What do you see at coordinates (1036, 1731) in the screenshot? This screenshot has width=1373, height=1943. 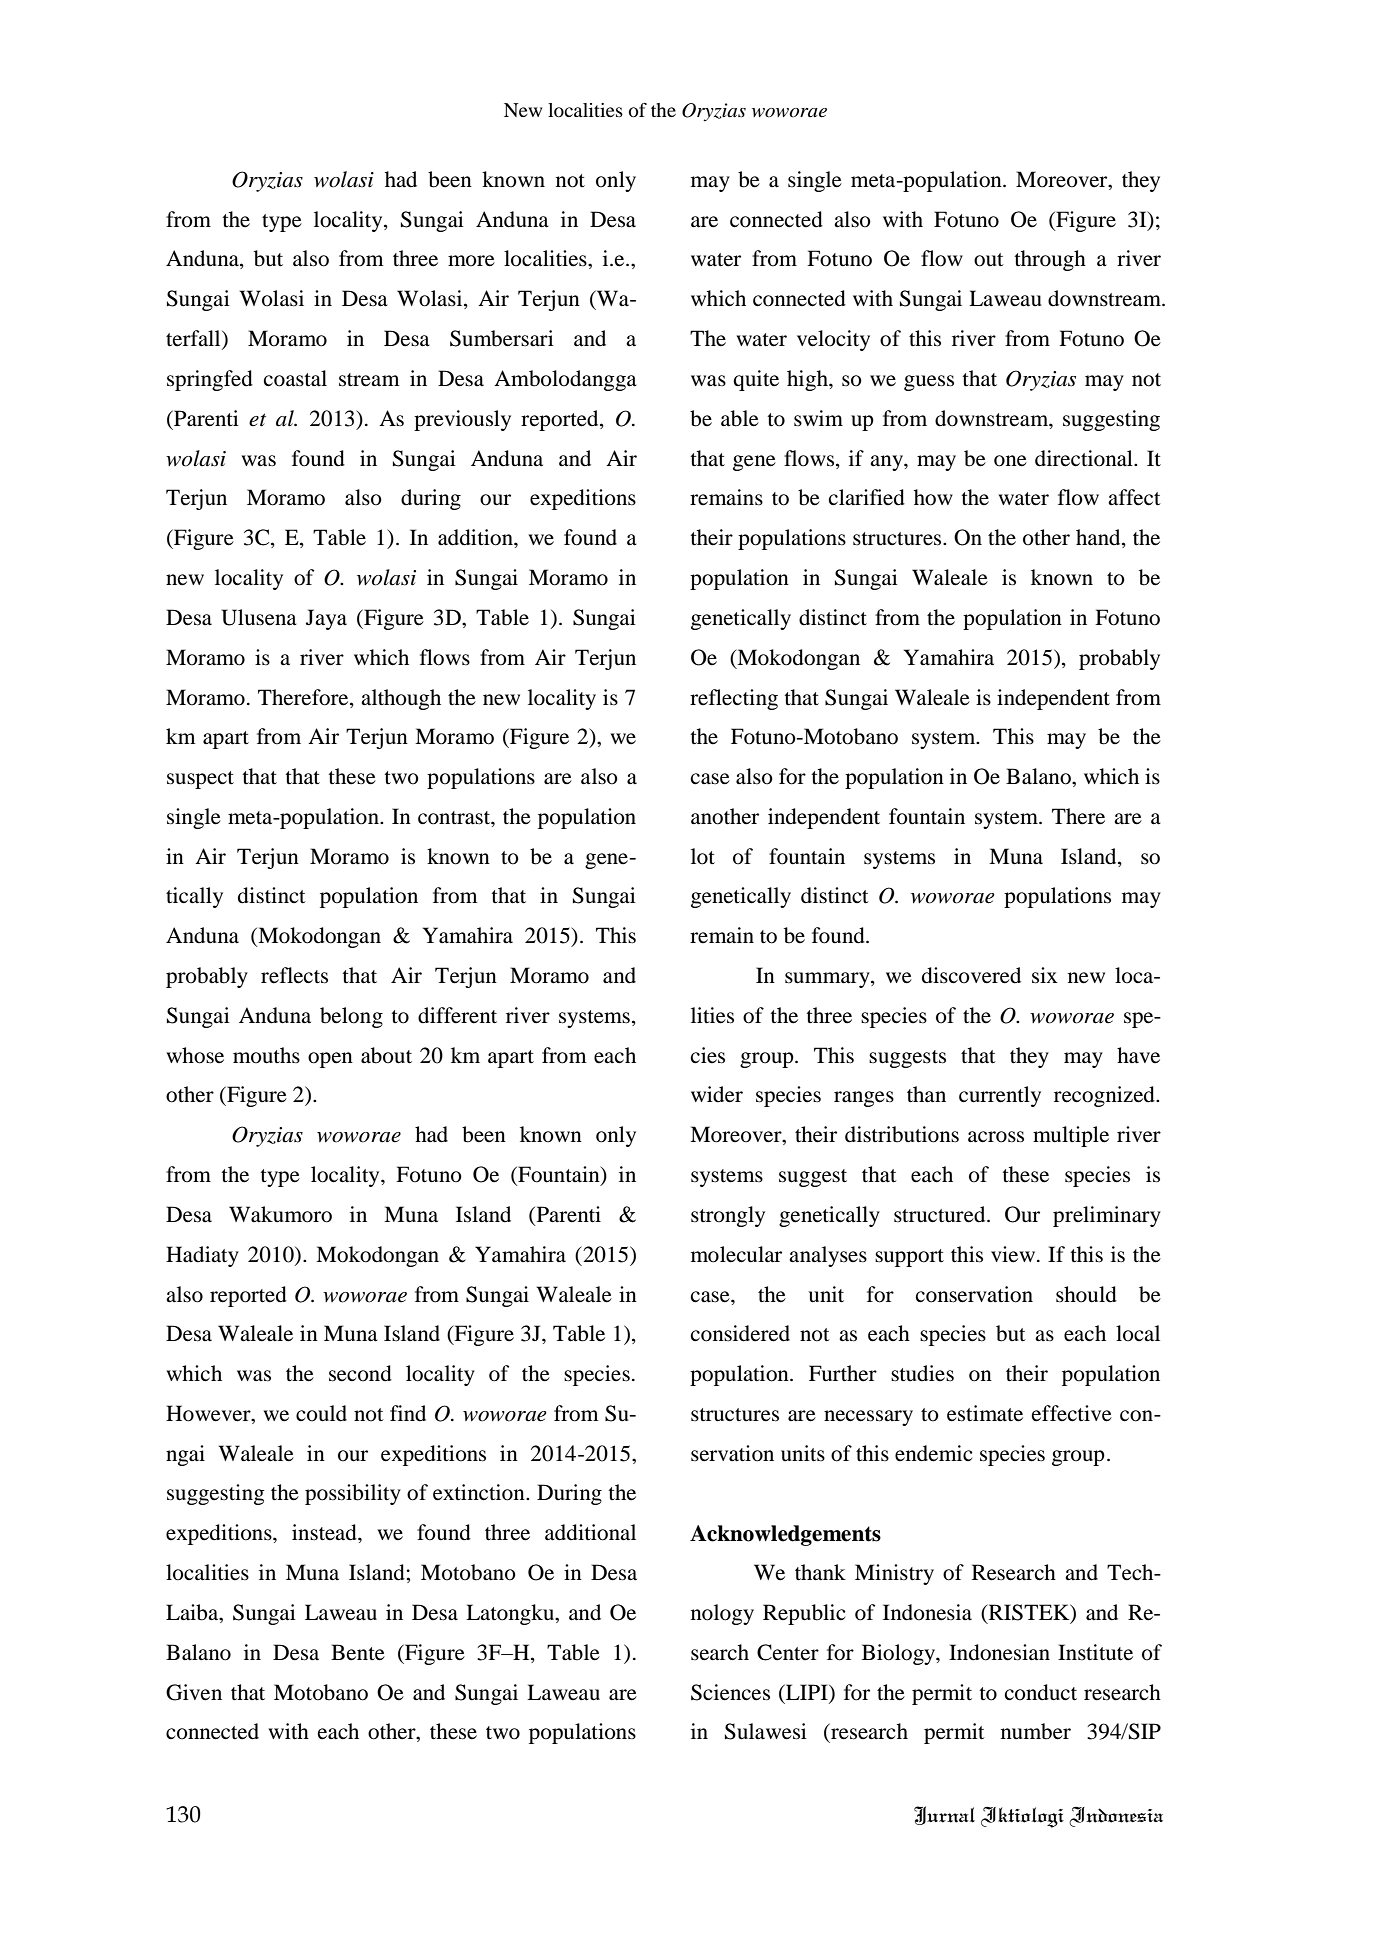 I see `number` at bounding box center [1036, 1731].
